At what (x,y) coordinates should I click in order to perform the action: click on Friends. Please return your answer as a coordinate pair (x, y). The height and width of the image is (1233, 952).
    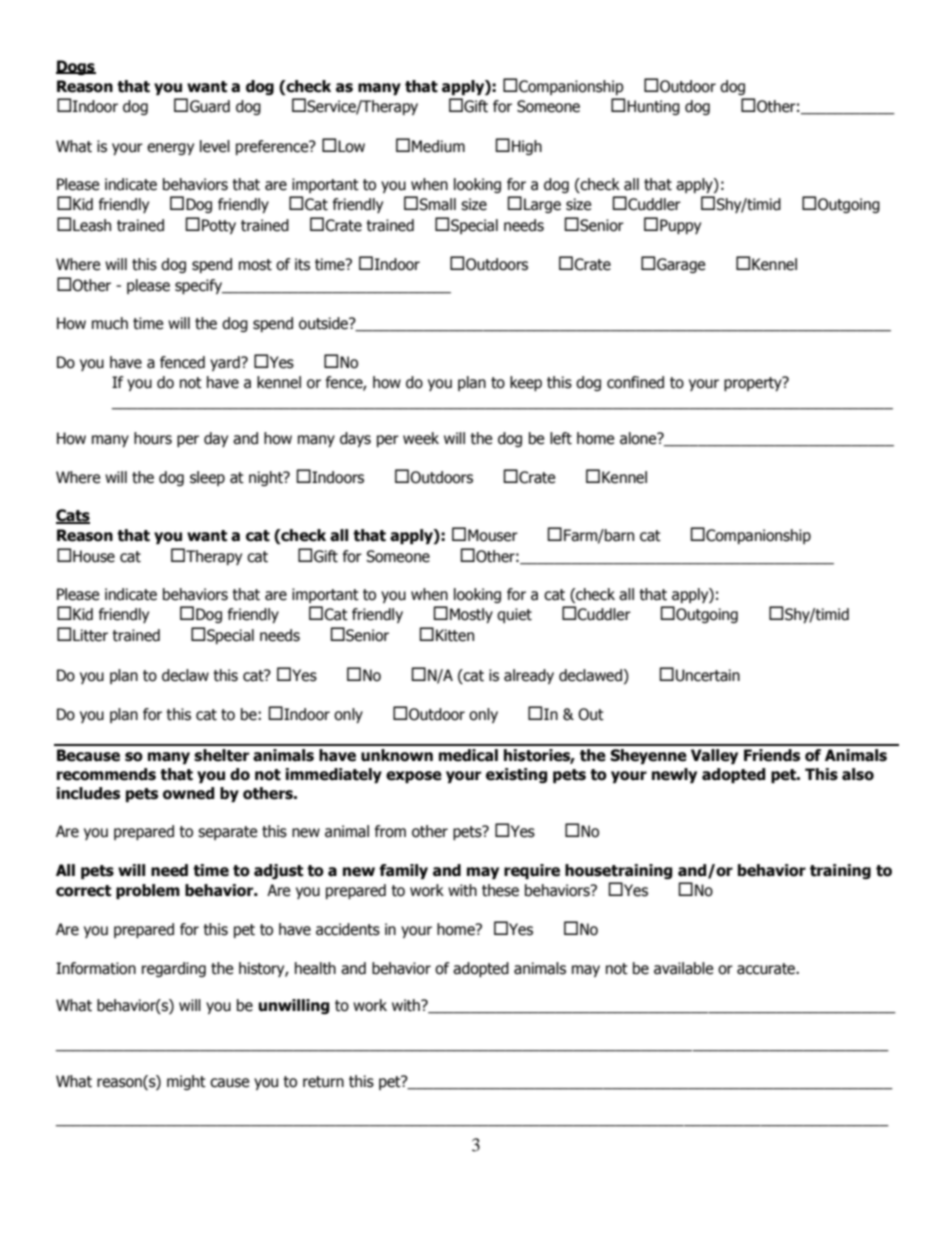
    Looking at the image, I should click on (772, 755).
